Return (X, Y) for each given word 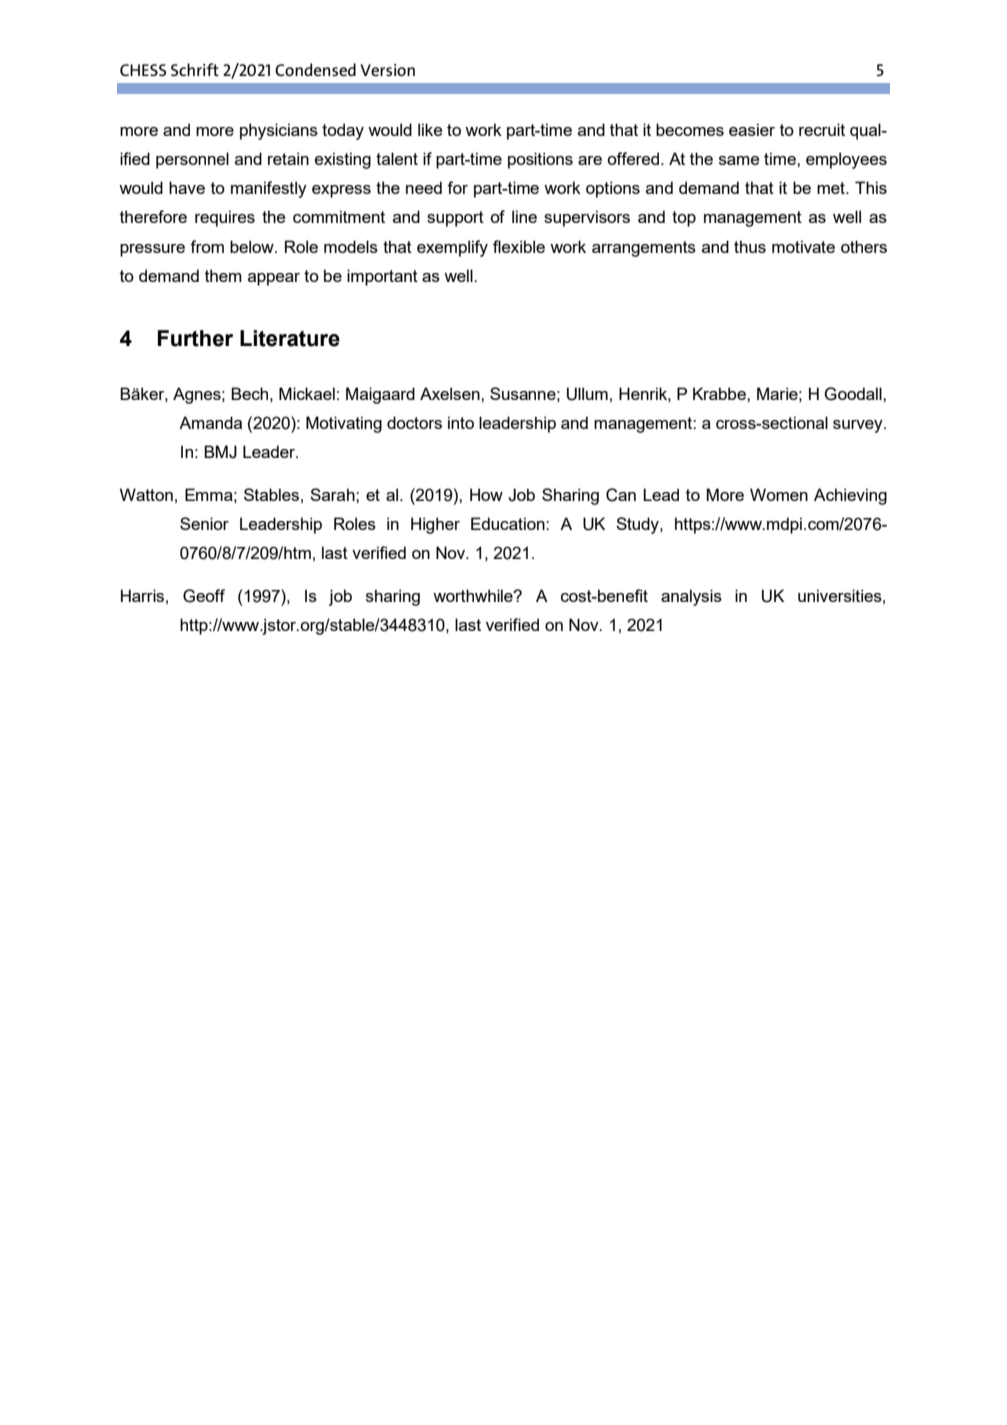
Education (509, 523)
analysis (691, 597)
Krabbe (720, 393)
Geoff (204, 596)
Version (387, 70)
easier (752, 129)
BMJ (220, 452)
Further (195, 338)
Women (779, 494)
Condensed (315, 69)
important (382, 277)
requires (225, 218)
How (486, 494)
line (524, 216)
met (832, 188)
